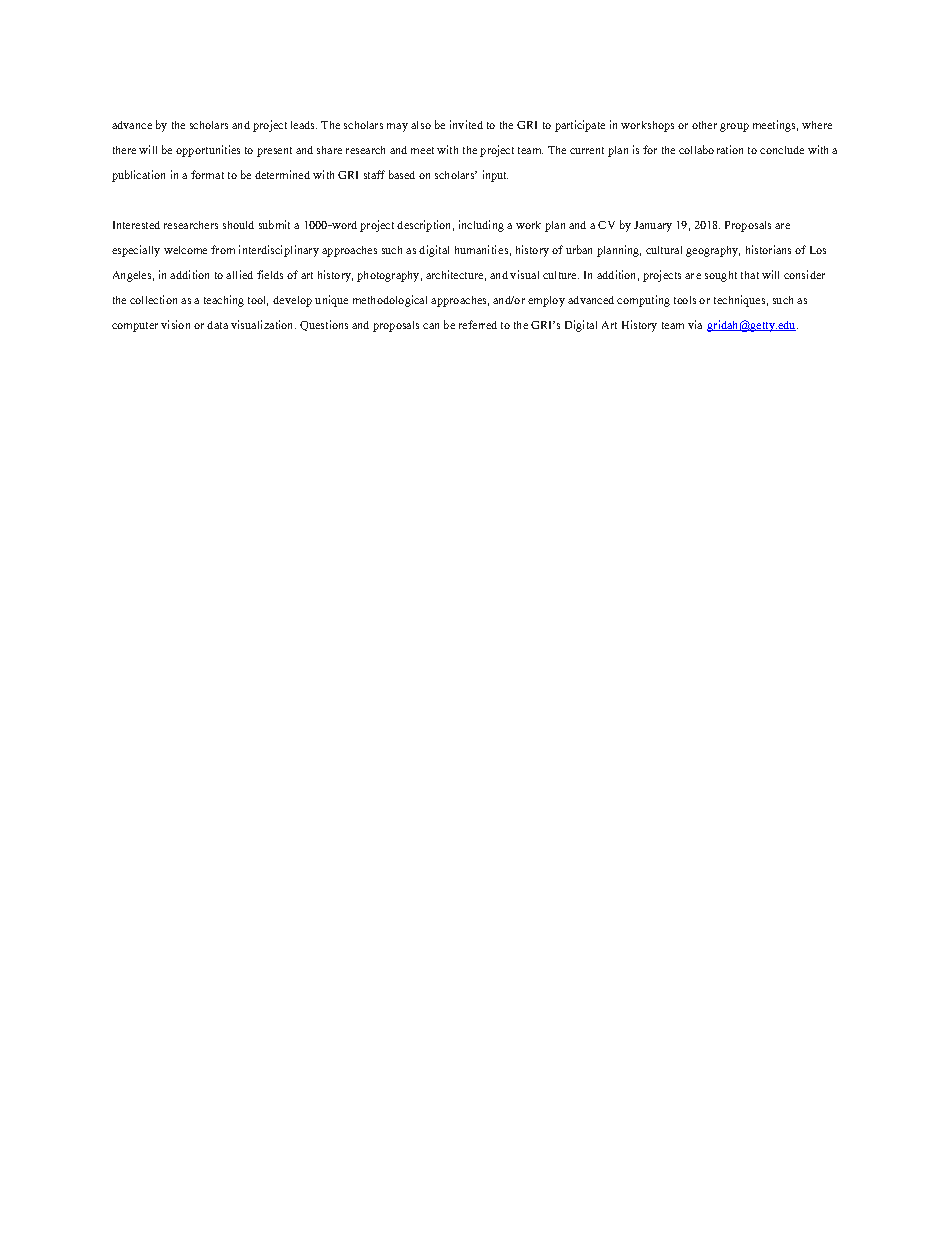  What do you see at coordinates (579, 249) in the document?
I see `urban` at bounding box center [579, 249].
